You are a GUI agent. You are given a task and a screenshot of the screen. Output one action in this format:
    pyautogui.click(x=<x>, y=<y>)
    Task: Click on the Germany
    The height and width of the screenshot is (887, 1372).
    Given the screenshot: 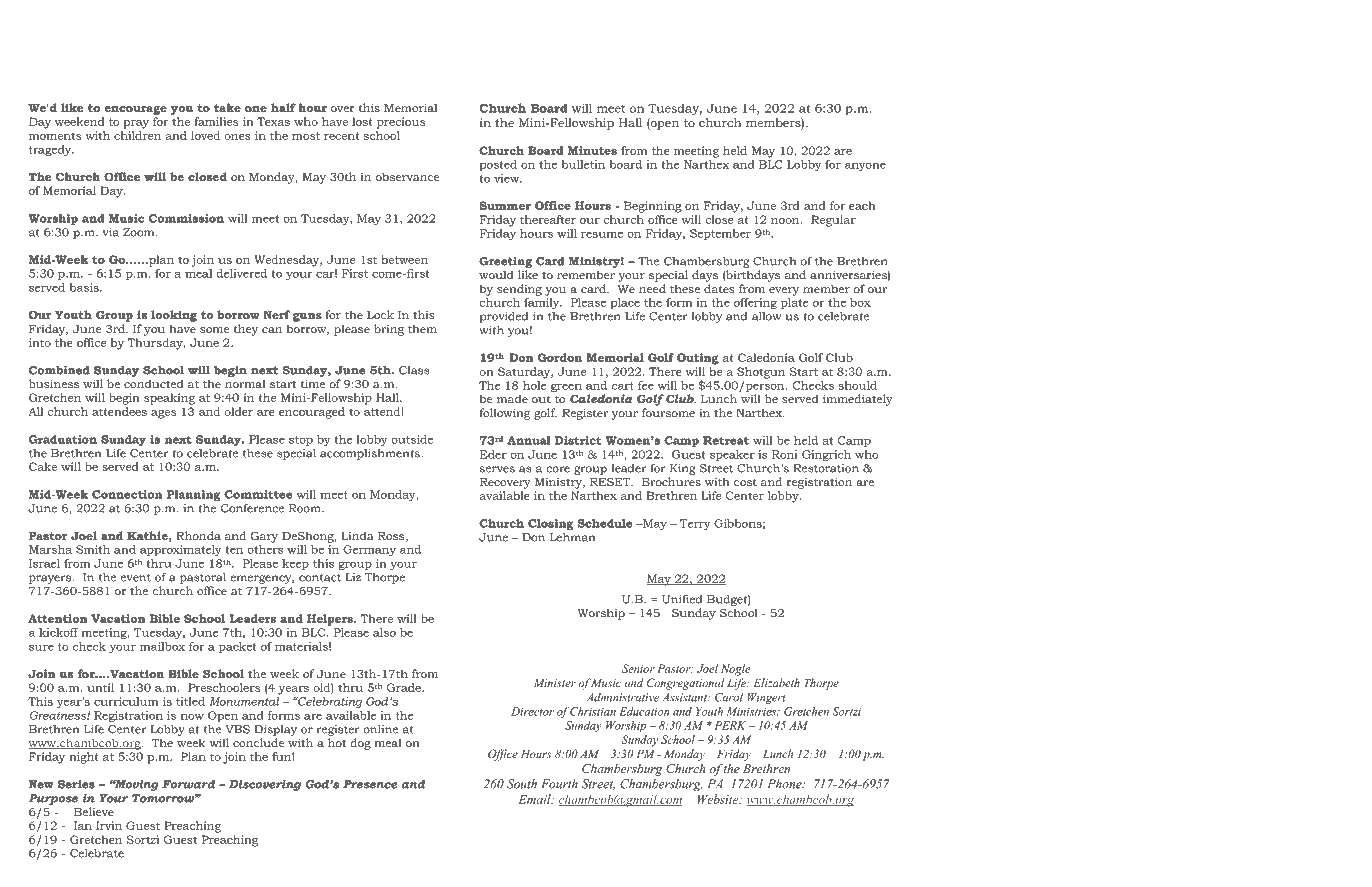 What is the action you would take?
    pyautogui.click(x=369, y=550)
